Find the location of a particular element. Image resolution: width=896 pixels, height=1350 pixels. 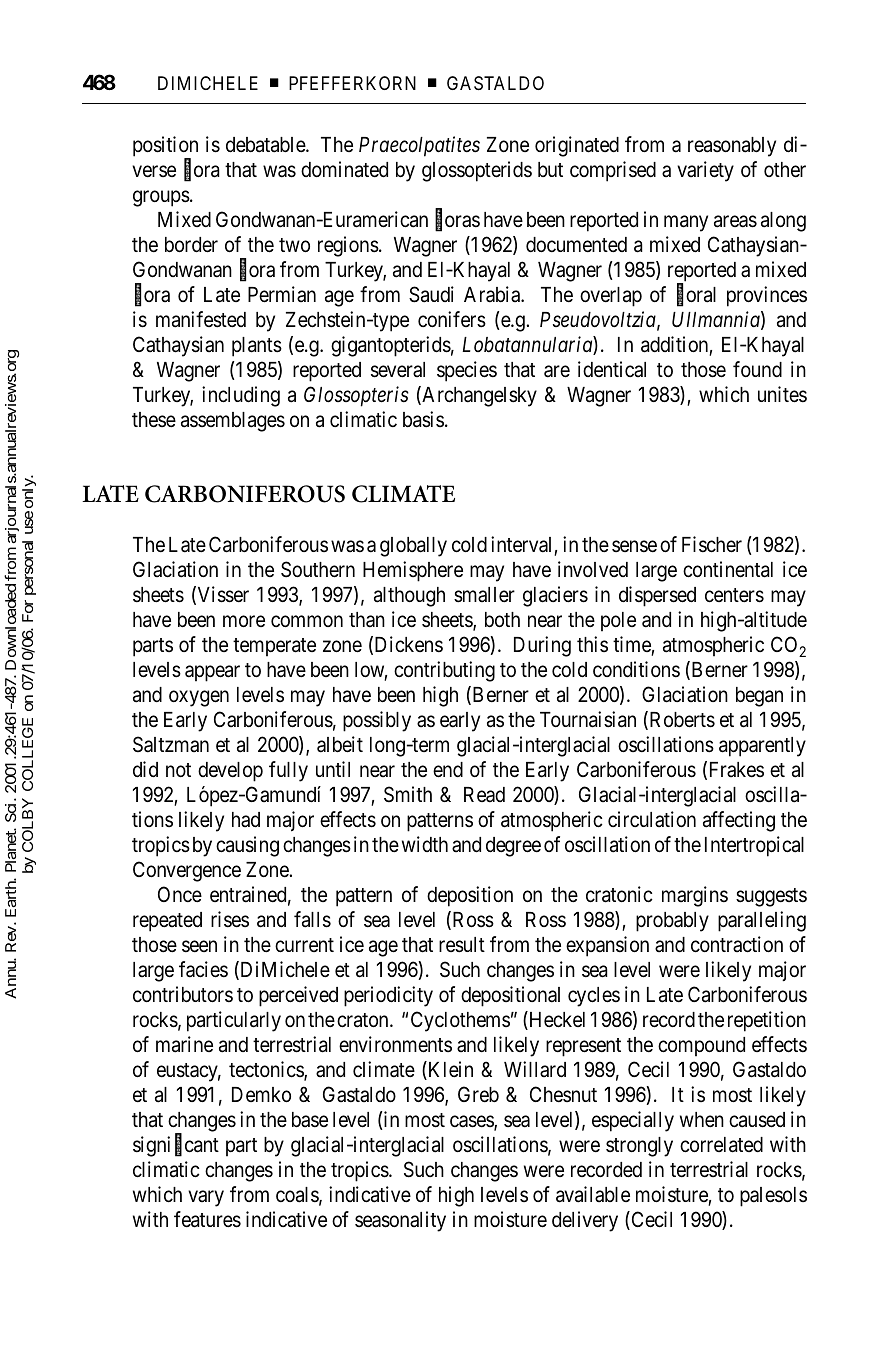

debatable is located at coordinates (266, 145).
